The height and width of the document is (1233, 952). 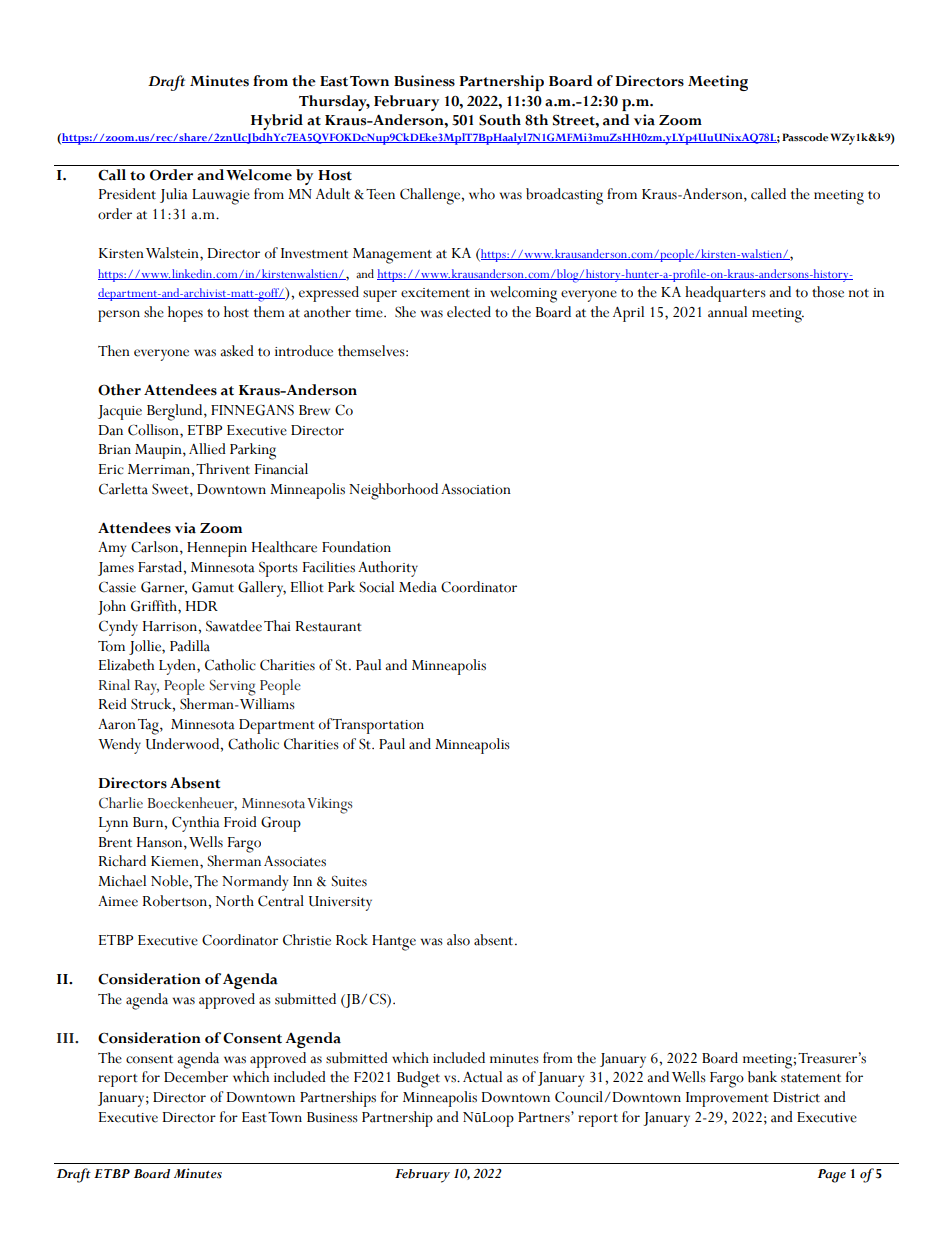 I want to click on Association, so click(x=476, y=489).
